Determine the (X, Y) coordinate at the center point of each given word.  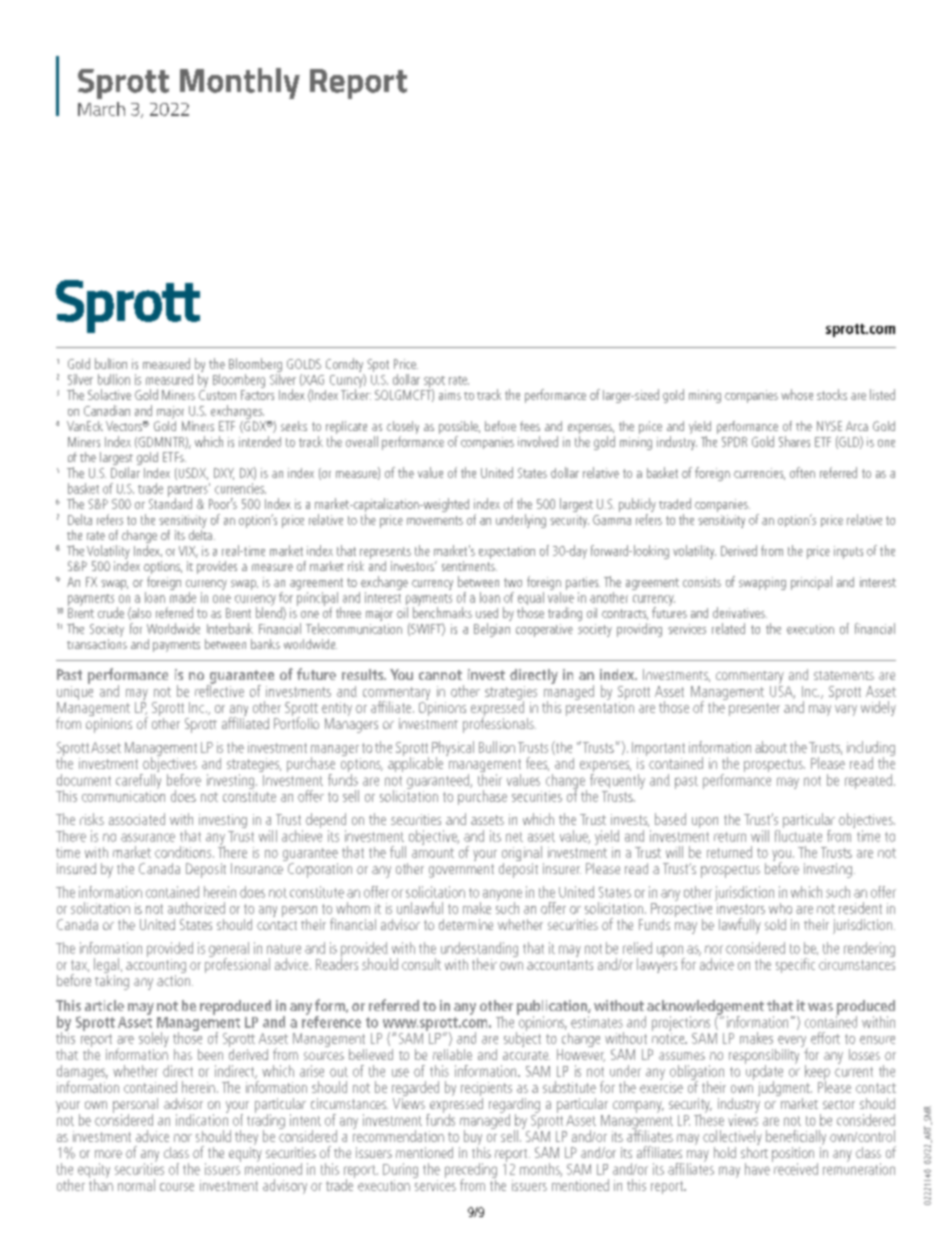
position (793, 1155)
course (177, 1187)
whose (797, 394)
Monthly (240, 83)
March (101, 109)
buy (474, 1139)
